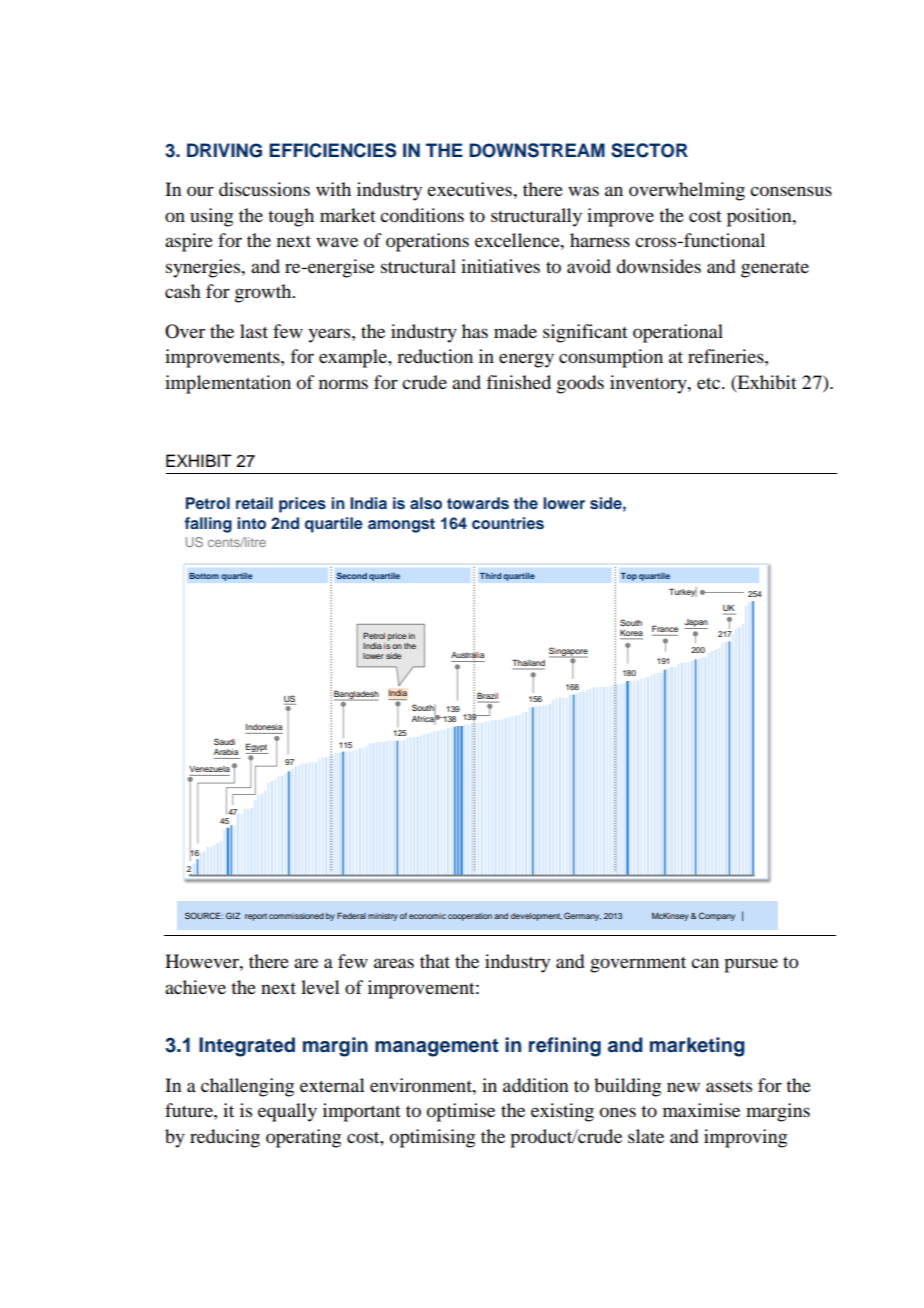 This page has width=924, height=1308. Describe the element at coordinates (247, 1087) in the page. I see `challenging` at that location.
